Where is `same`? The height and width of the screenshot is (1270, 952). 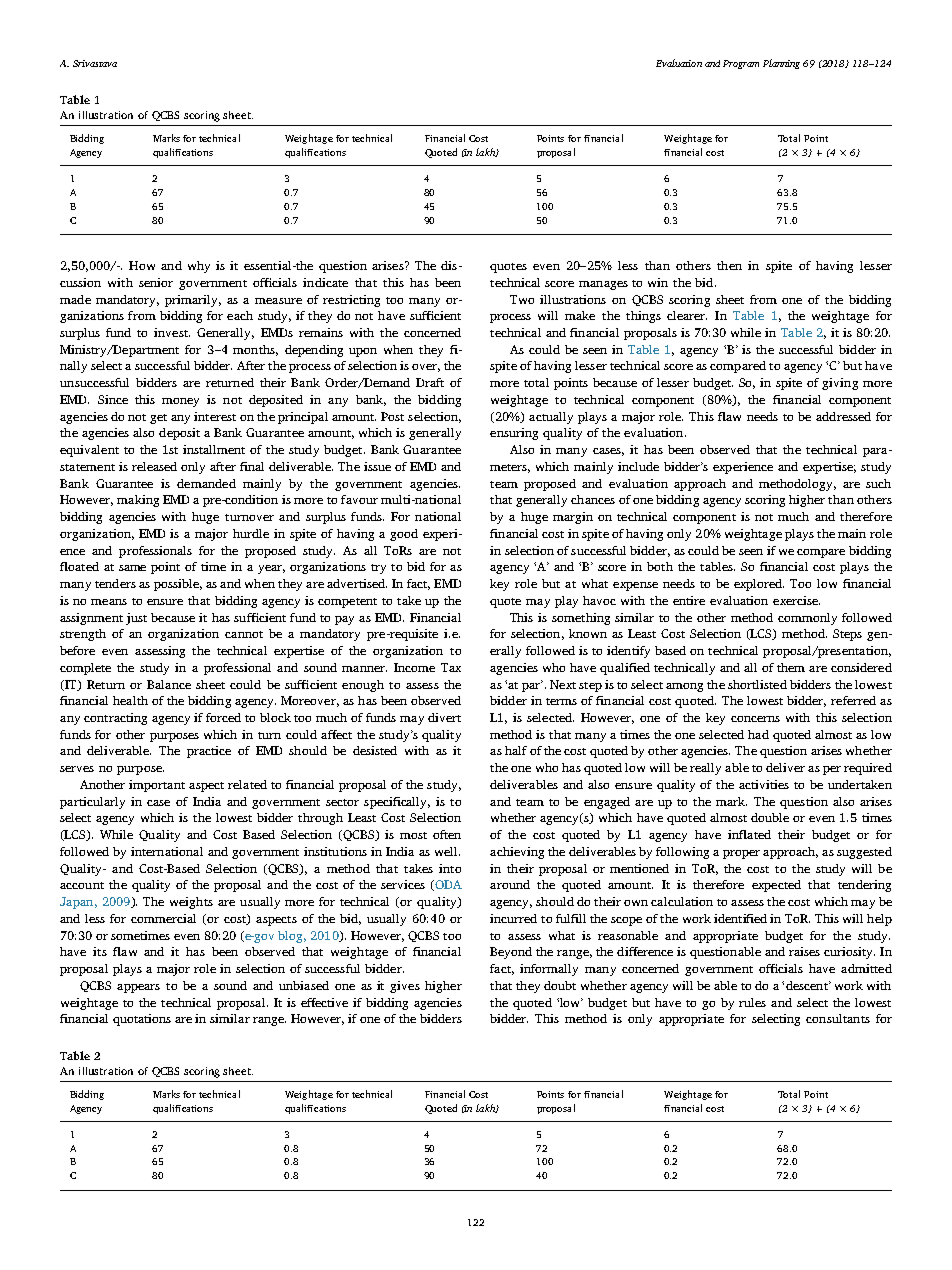 same is located at coordinates (132, 568).
